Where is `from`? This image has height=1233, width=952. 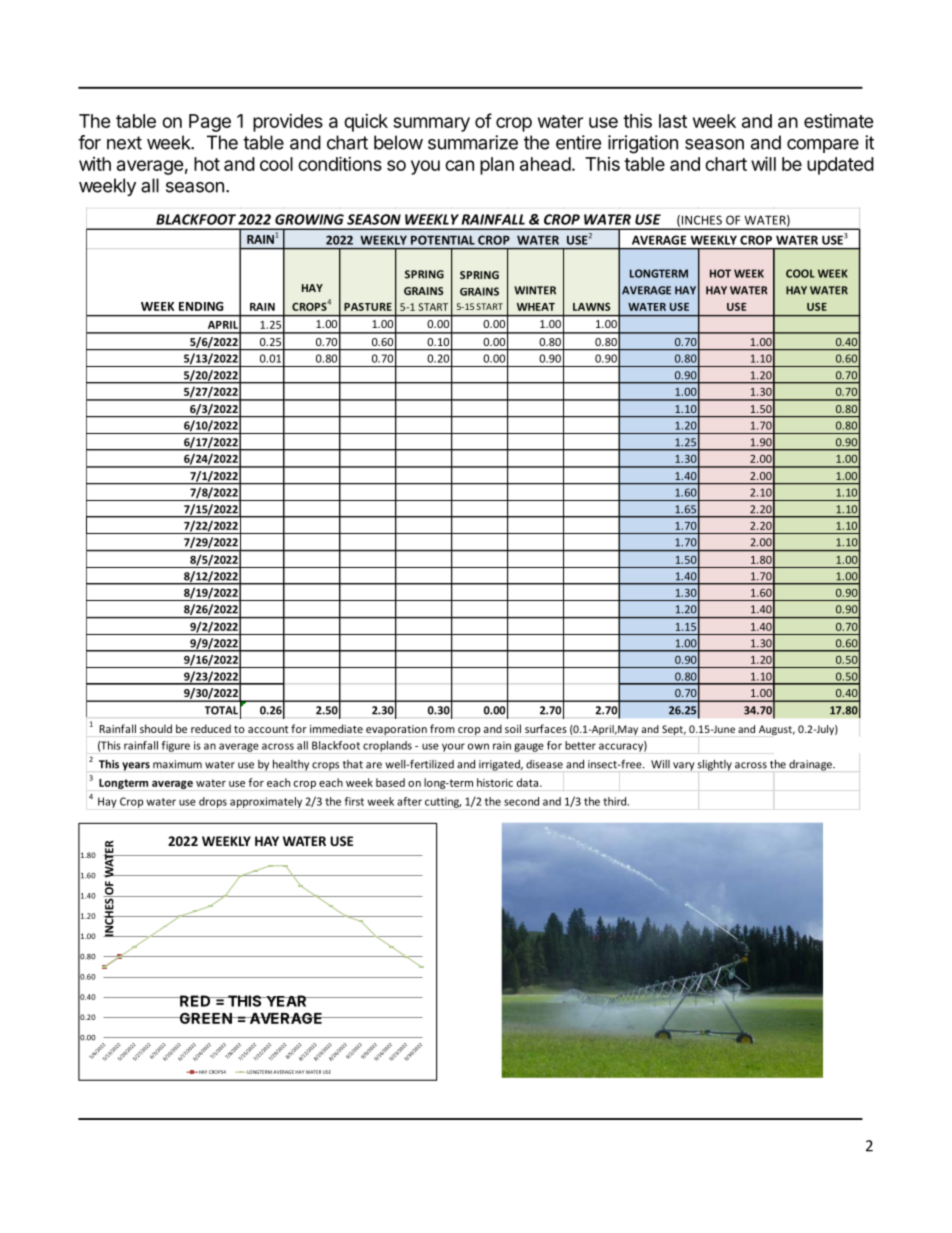 from is located at coordinates (442, 728).
